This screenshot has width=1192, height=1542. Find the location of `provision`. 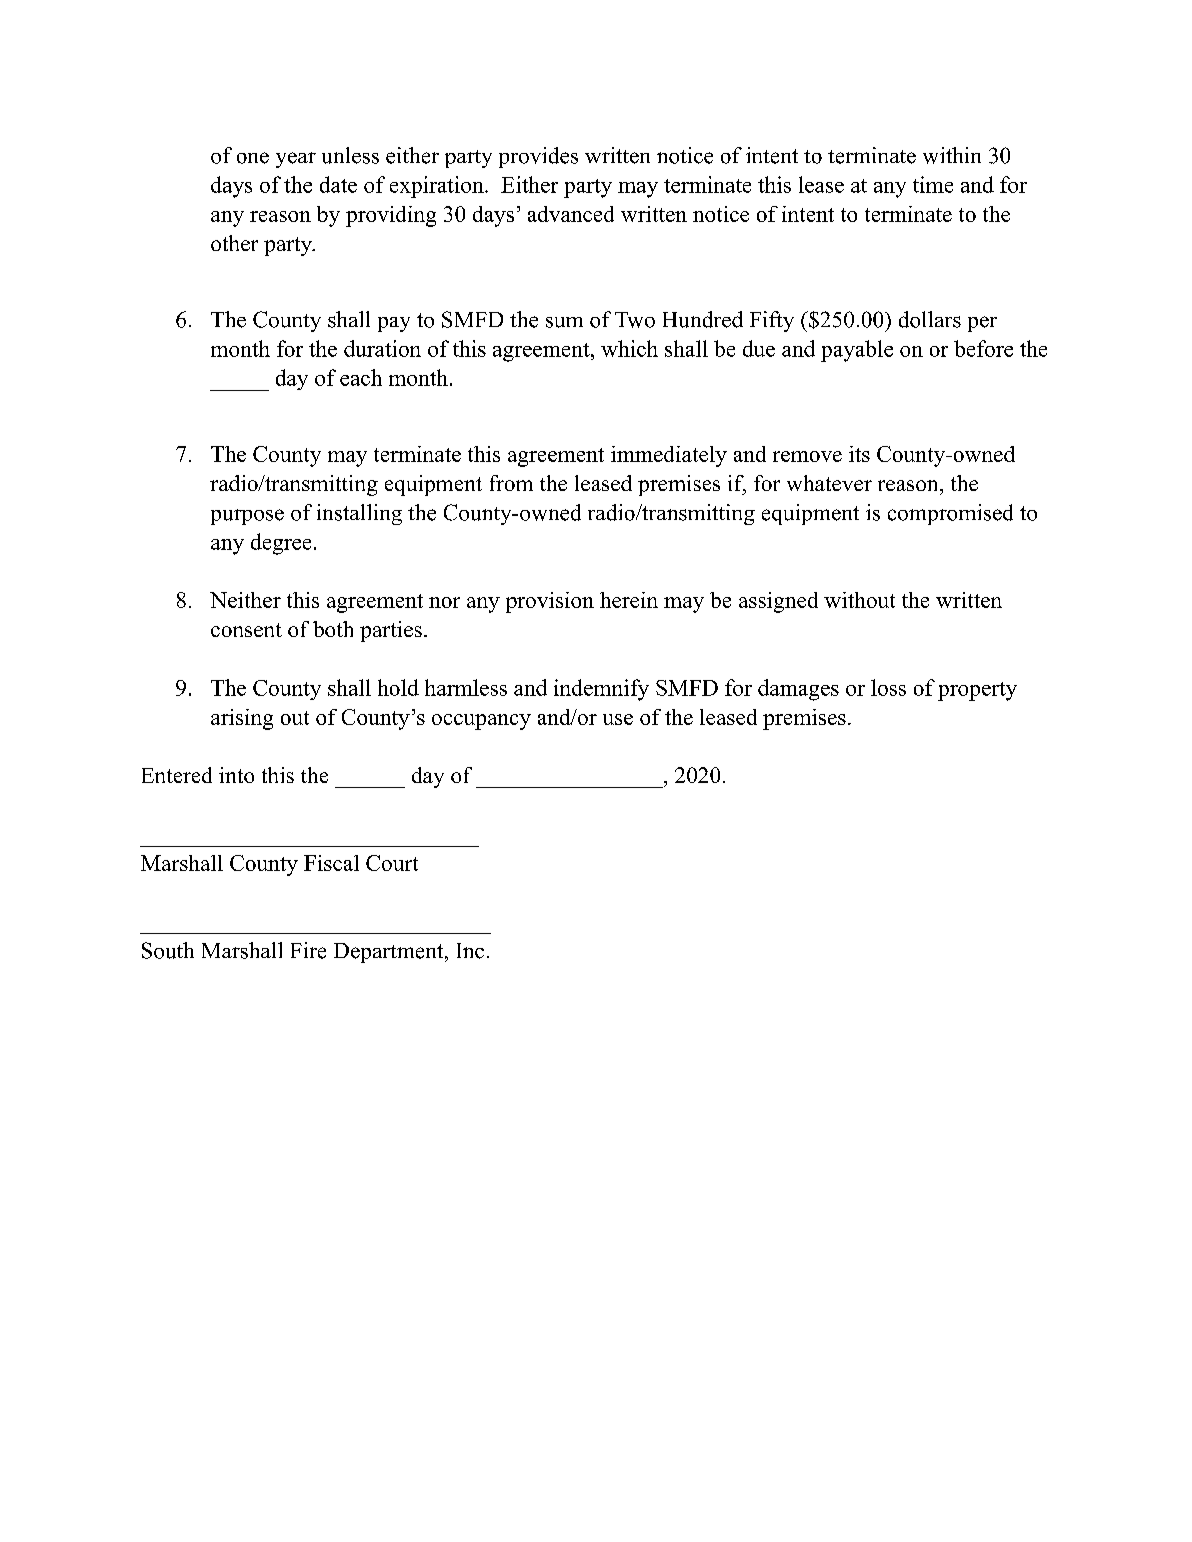

provision is located at coordinates (550, 602).
